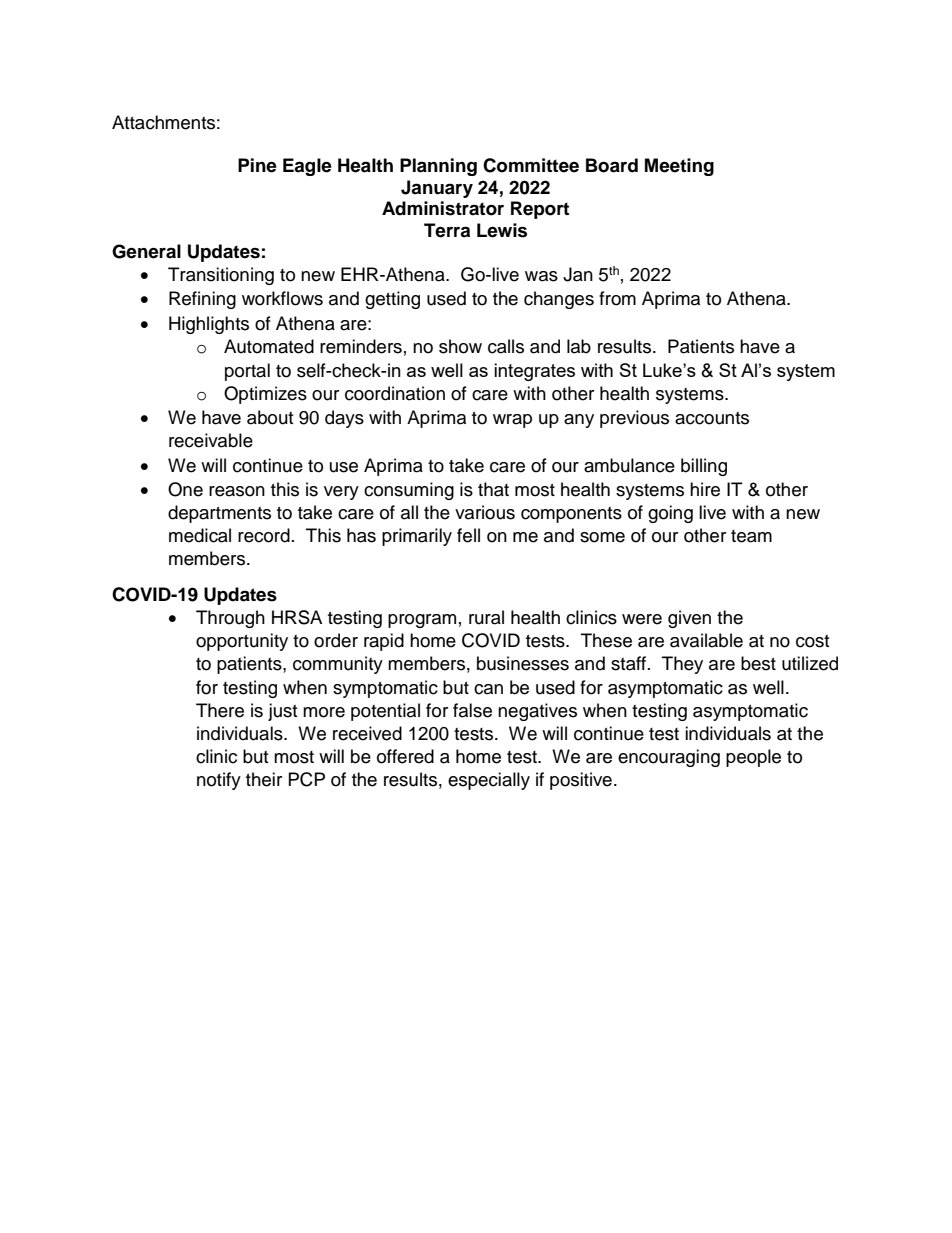 This screenshot has height=1233, width=952. What do you see at coordinates (230, 619) in the screenshot?
I see `Through` at bounding box center [230, 619].
